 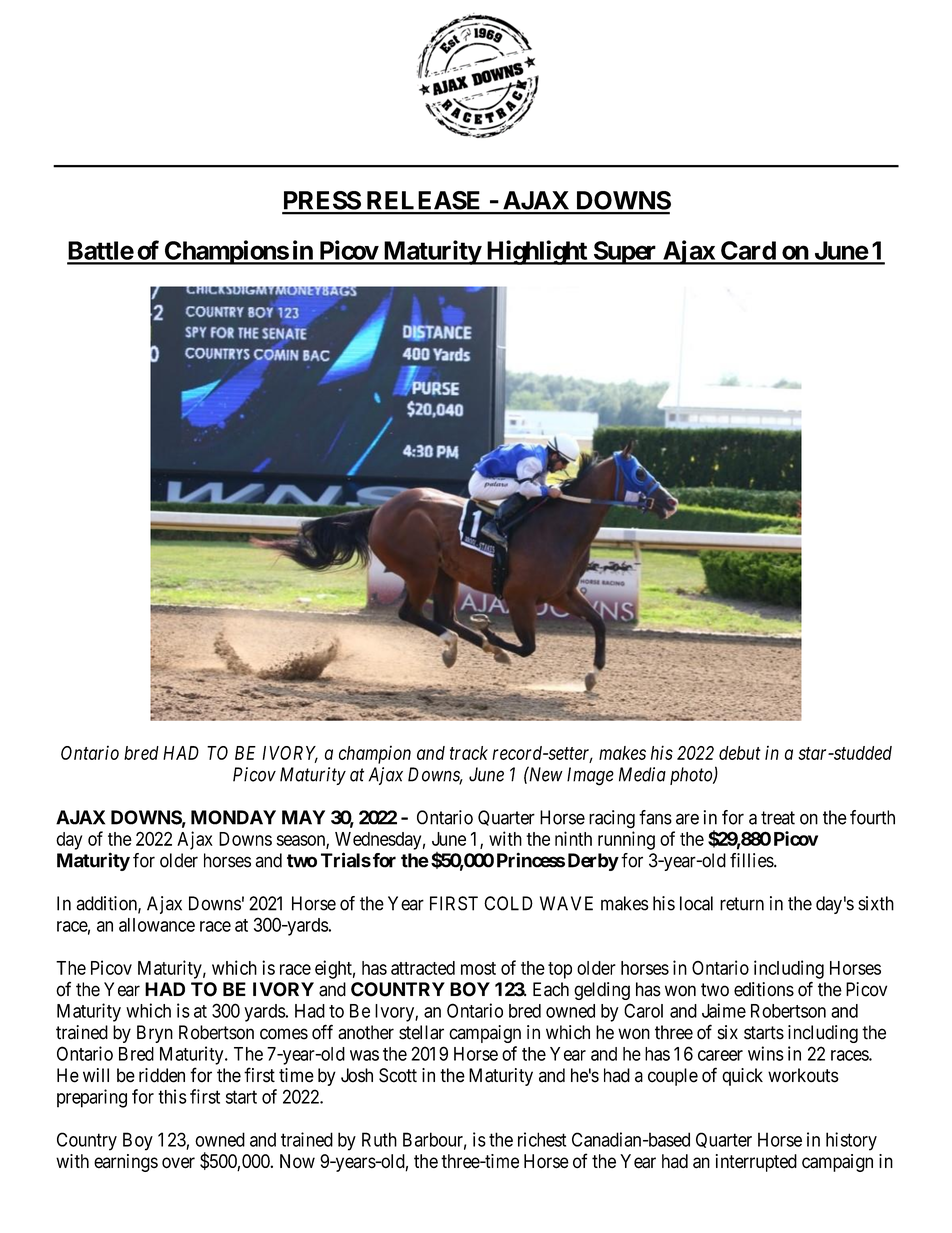 I want to click on Media, so click(x=642, y=774).
